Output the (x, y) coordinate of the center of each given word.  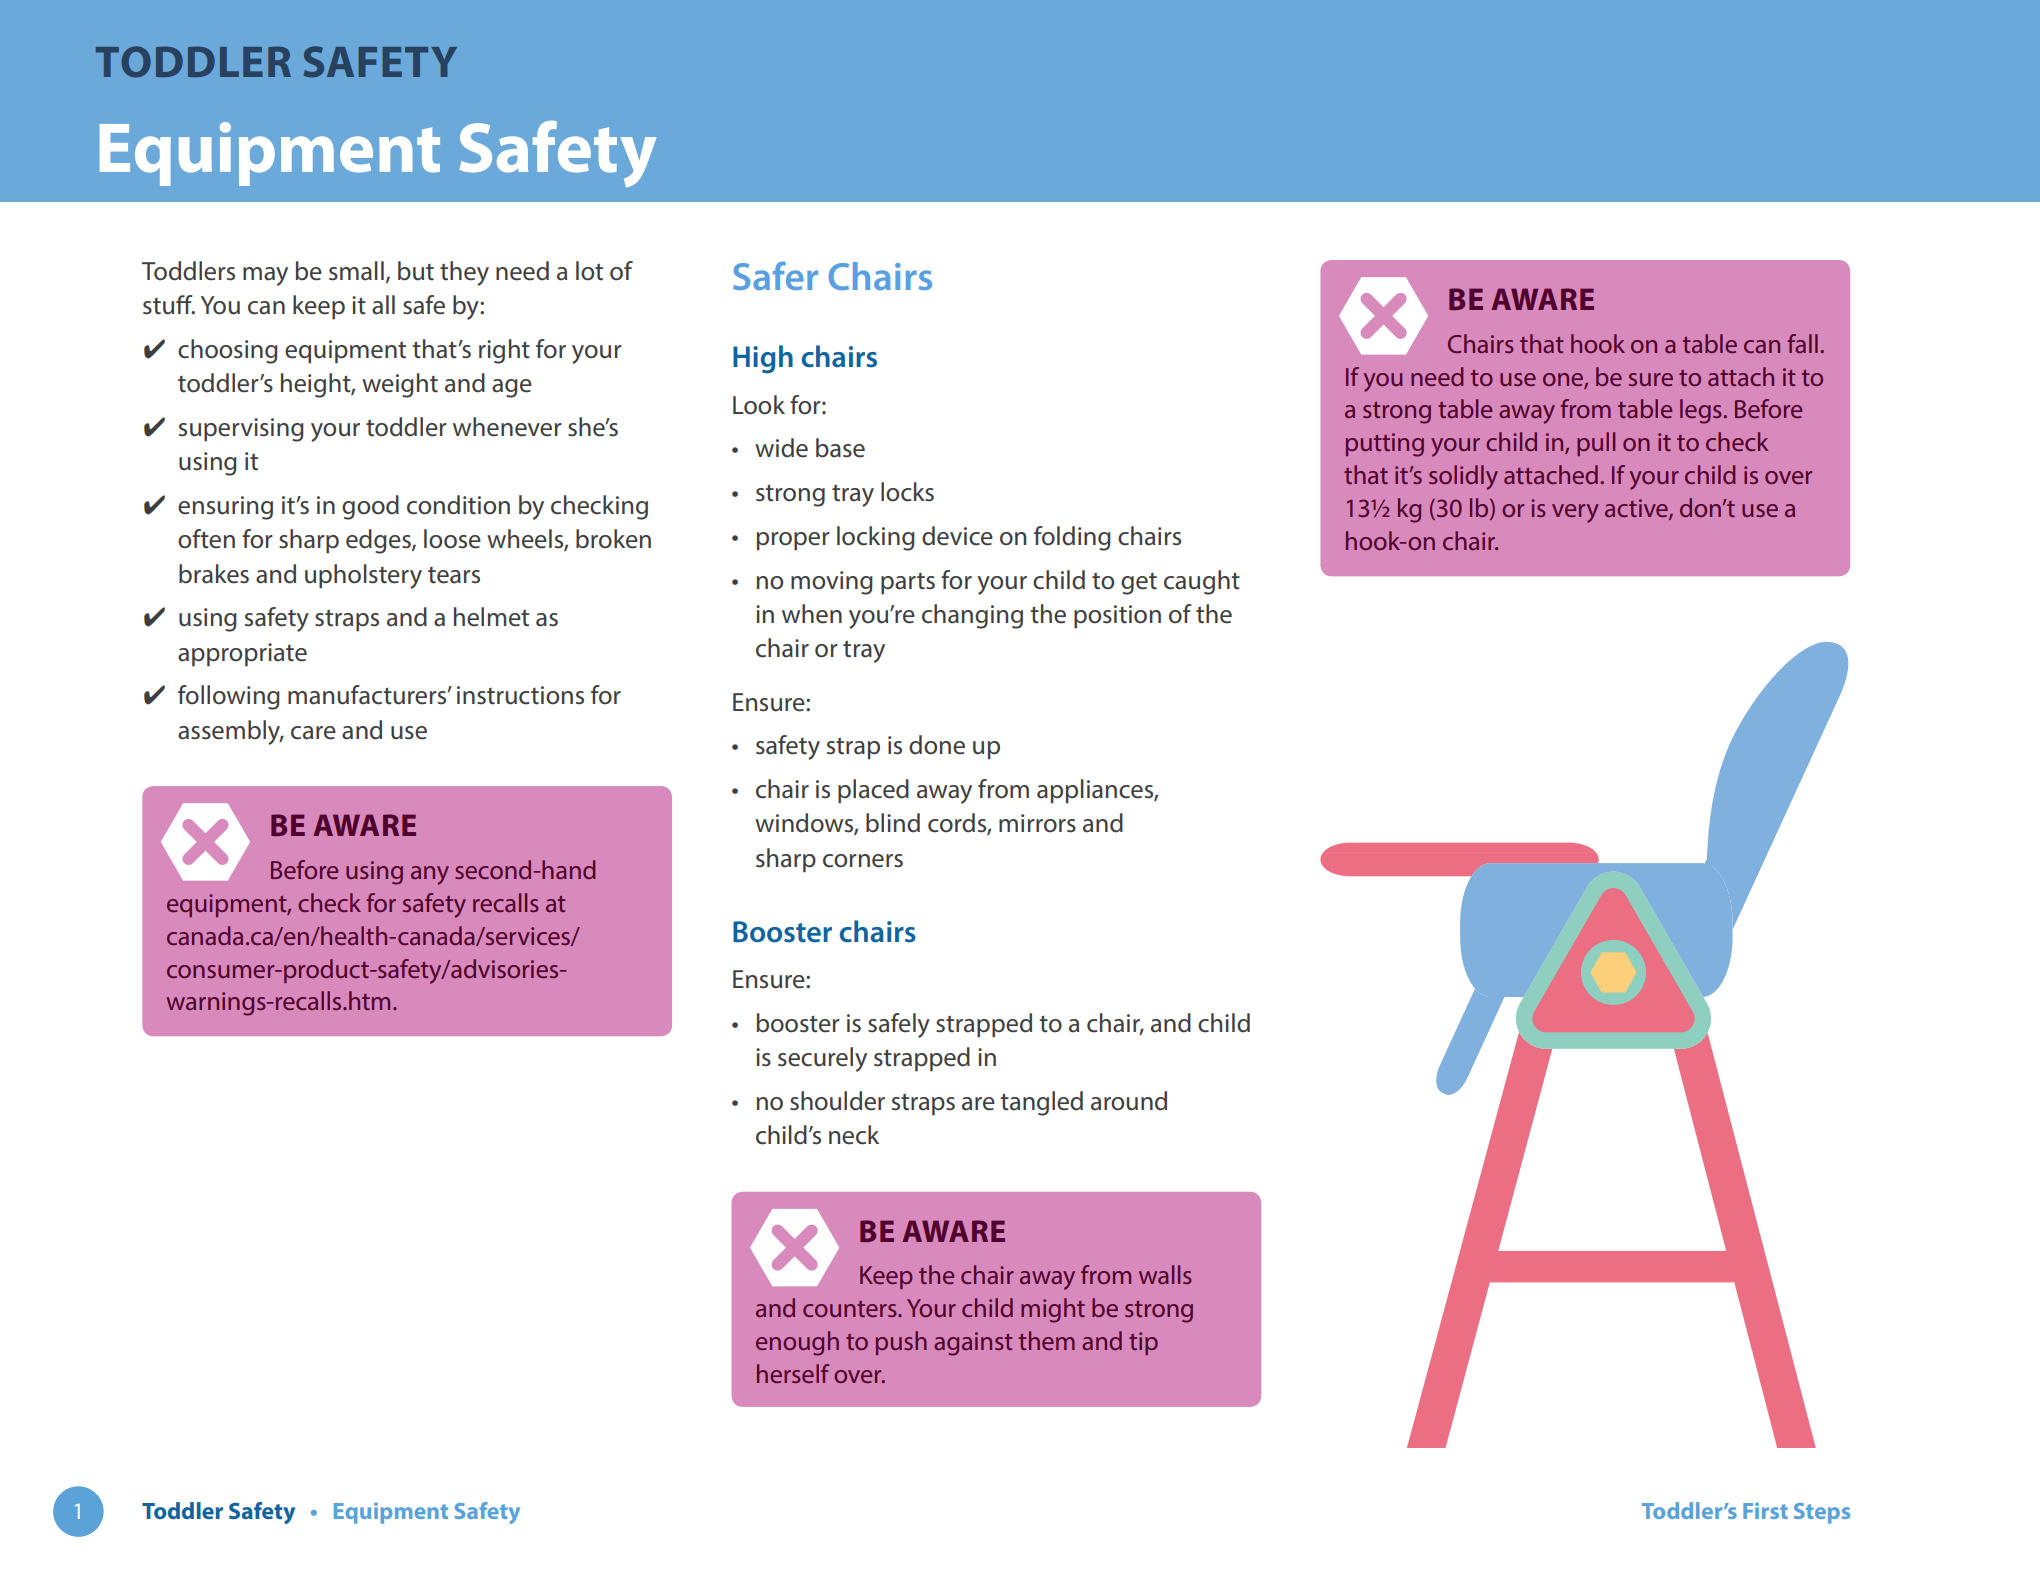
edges (379, 541)
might (1053, 1310)
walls (1165, 1274)
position (1117, 616)
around (1129, 1101)
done (937, 745)
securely (822, 1059)
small (356, 271)
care (313, 733)
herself (793, 1373)
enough (797, 1343)
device (957, 536)
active (1637, 509)
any (430, 875)
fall (1802, 343)
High (763, 359)
